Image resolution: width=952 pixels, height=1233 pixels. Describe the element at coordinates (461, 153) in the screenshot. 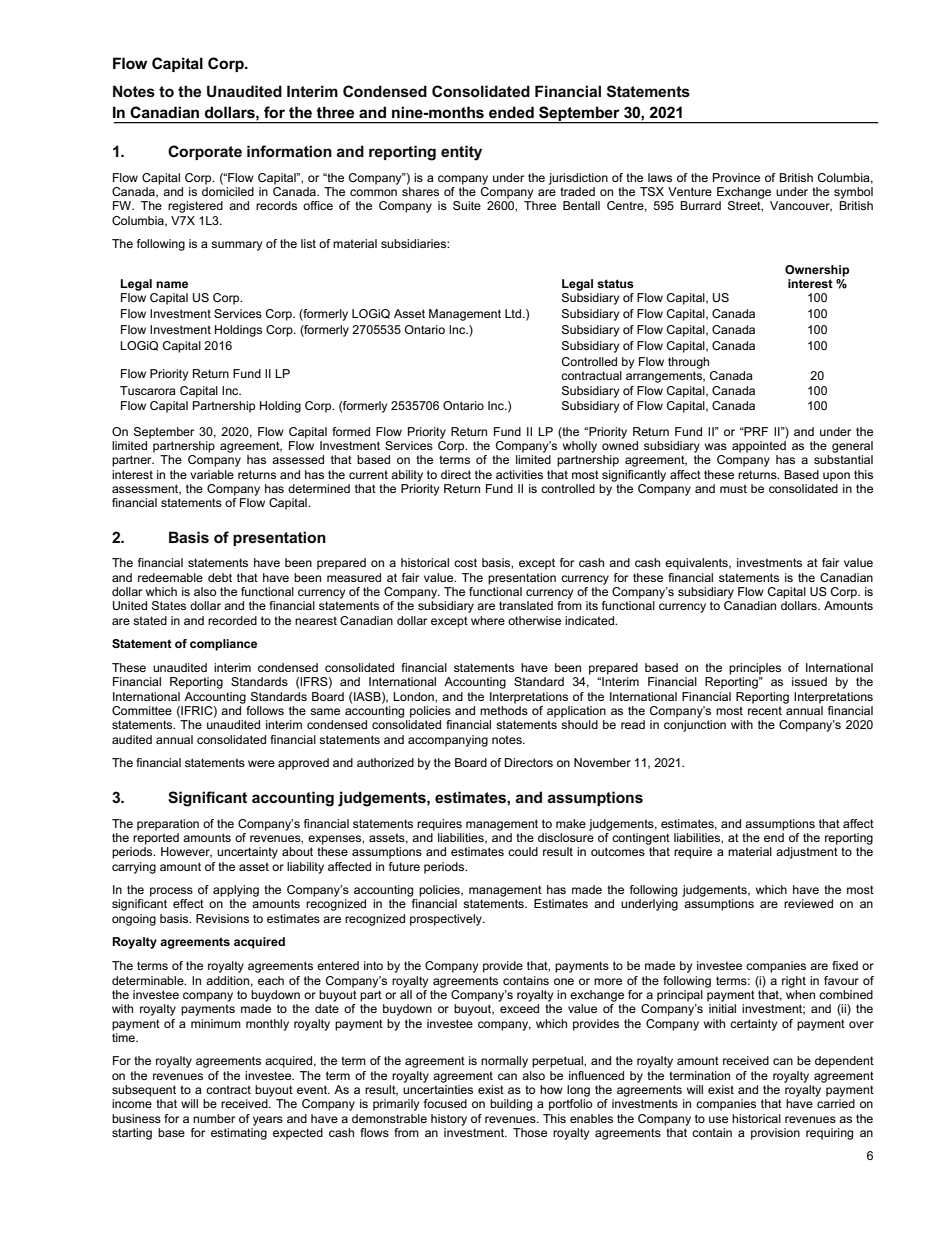

I see `entity` at that location.
